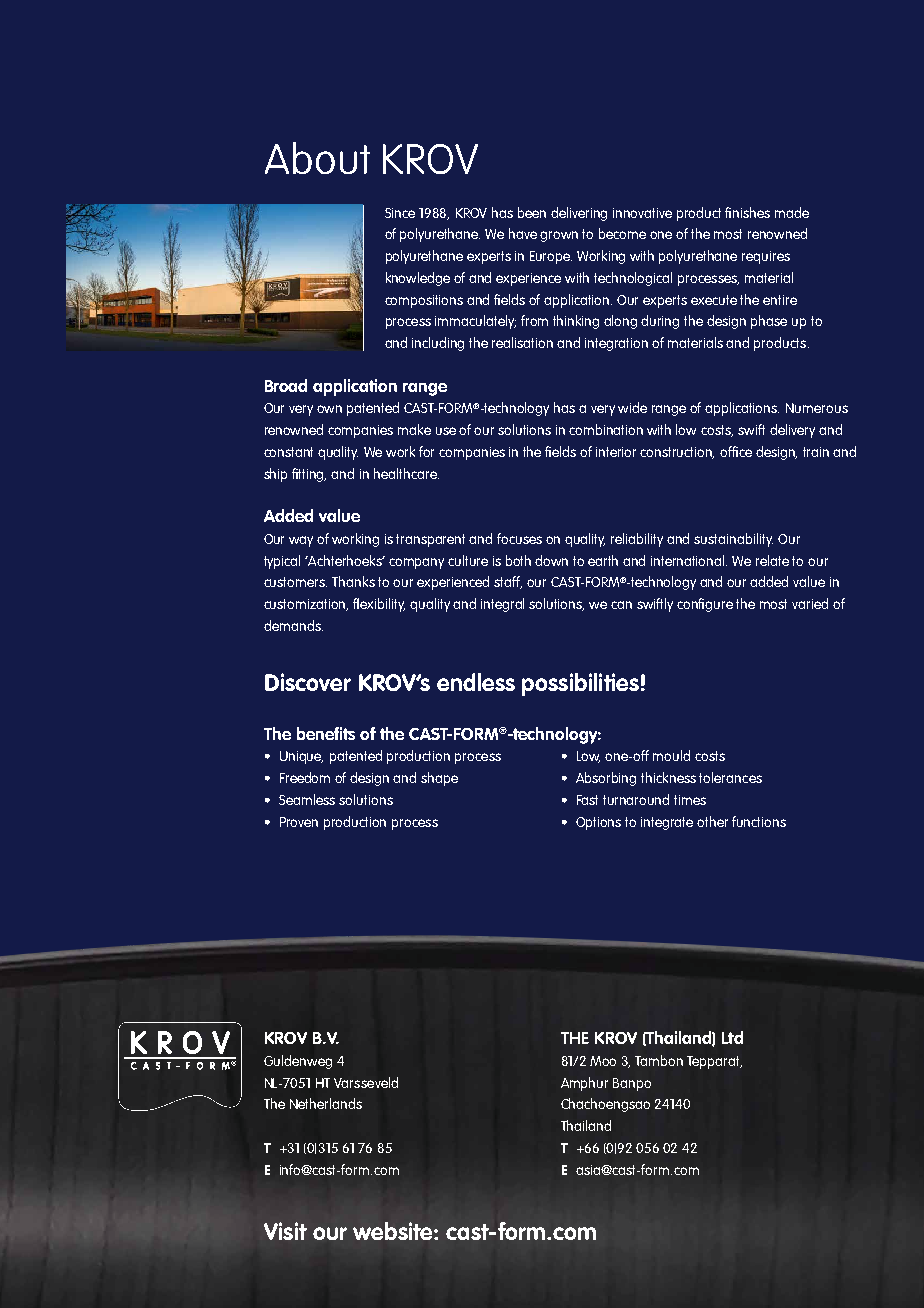 This image has height=1308, width=924. Describe the element at coordinates (317, 158) in the image. I see `About` at that location.
